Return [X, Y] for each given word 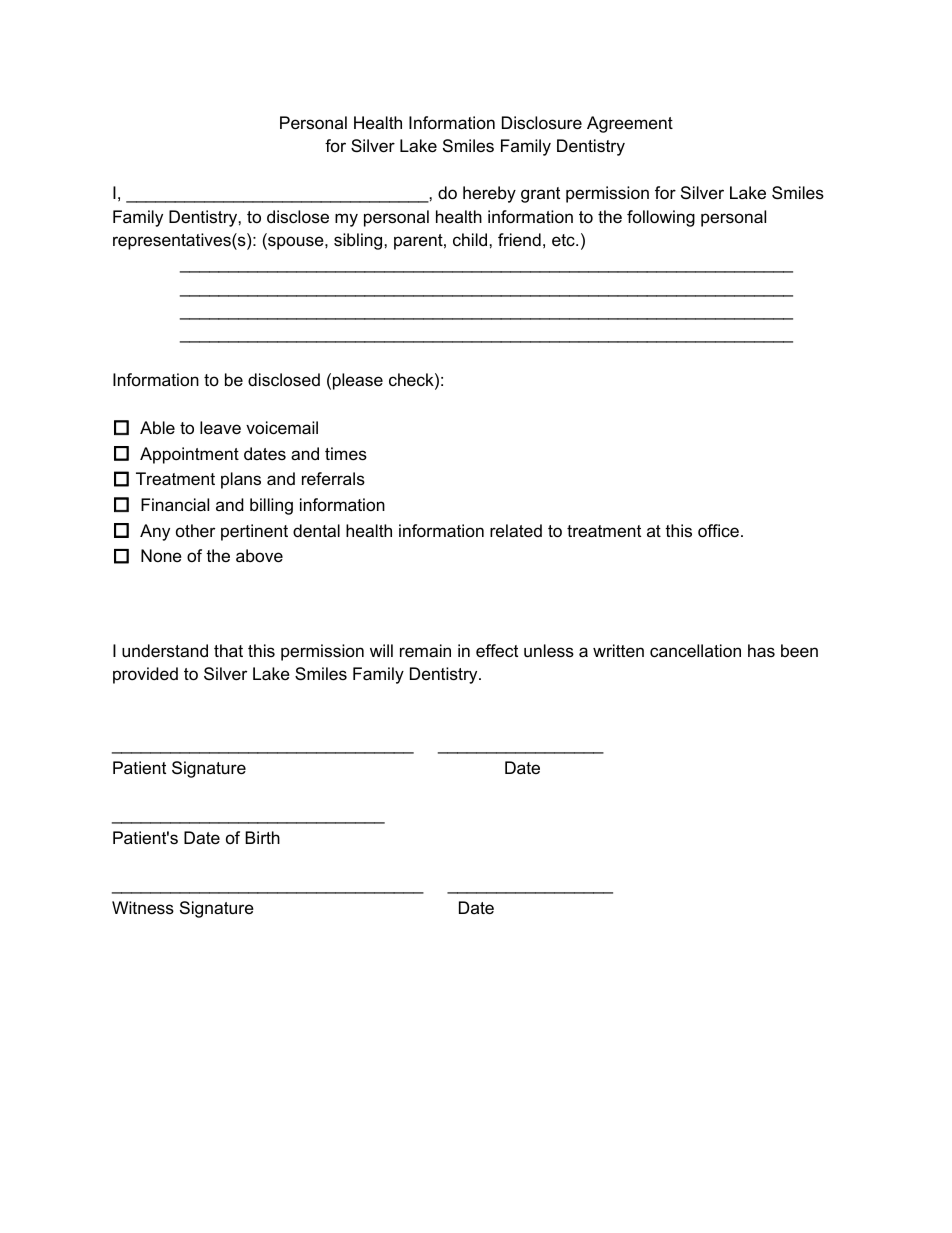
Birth [262, 837]
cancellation [695, 651]
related [516, 531]
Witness [143, 907]
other [195, 531]
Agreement [630, 124]
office [718, 531]
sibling [359, 241]
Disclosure [542, 123]
